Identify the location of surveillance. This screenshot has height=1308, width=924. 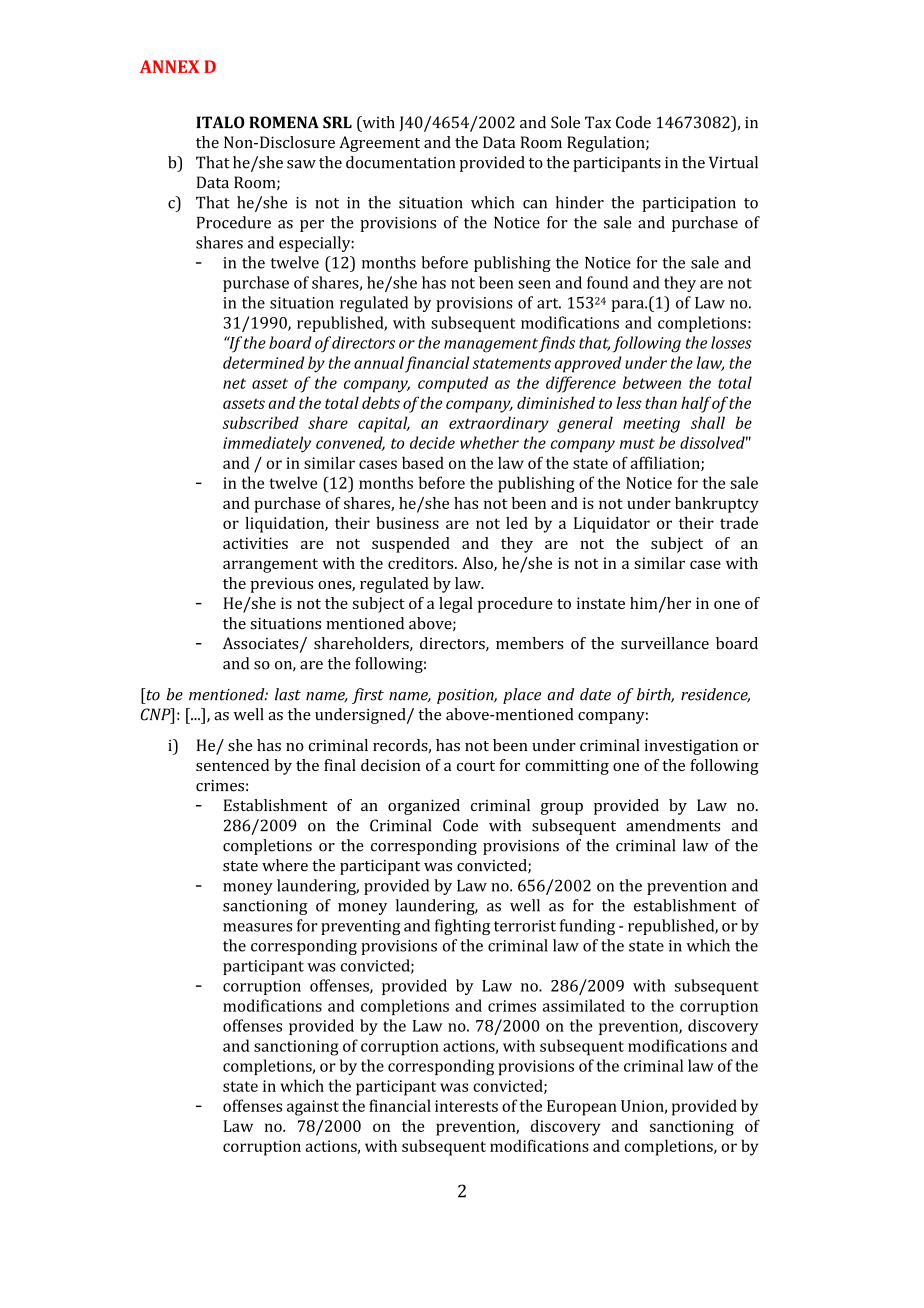
(665, 643).
